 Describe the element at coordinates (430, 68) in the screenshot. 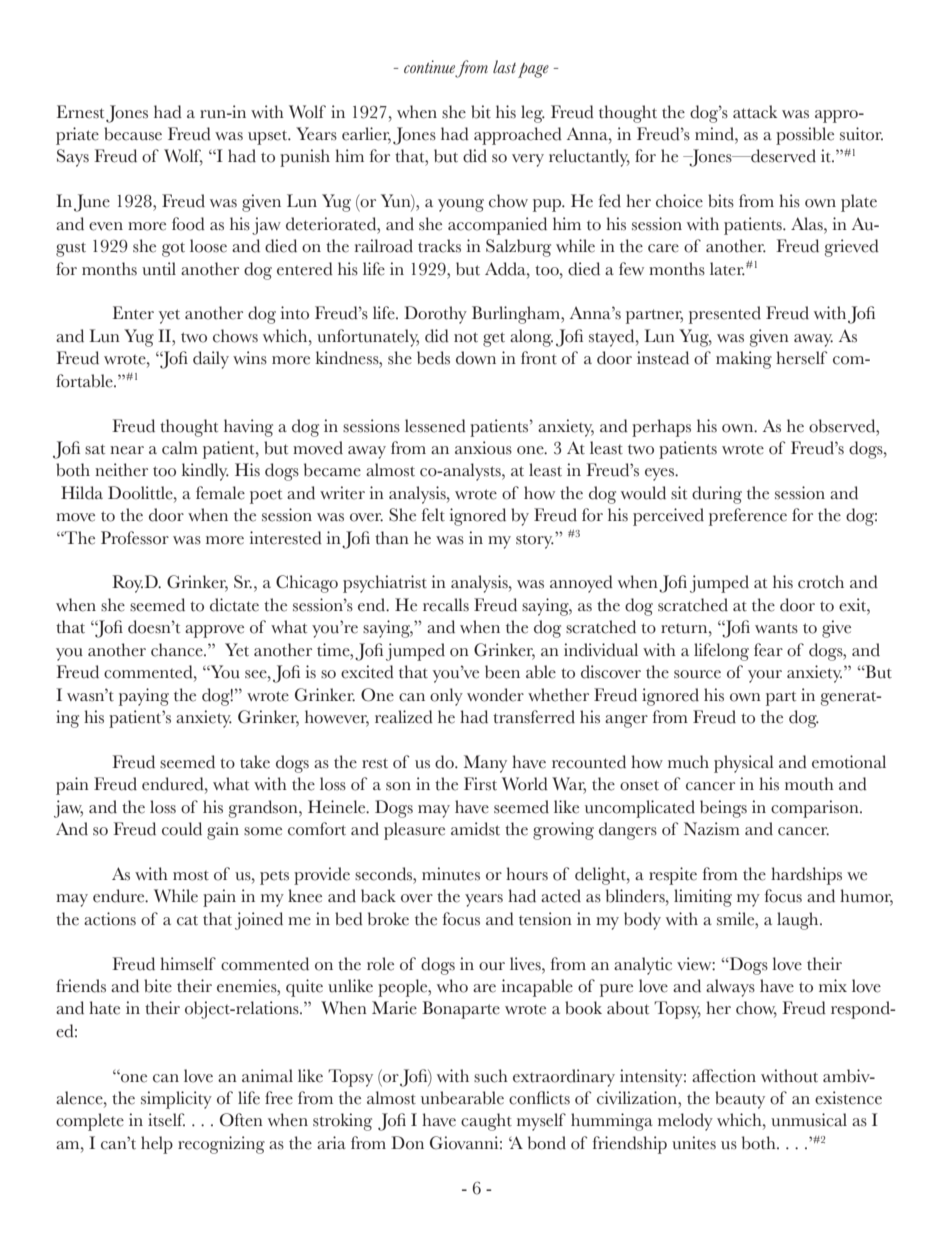

I see `continue` at that location.
